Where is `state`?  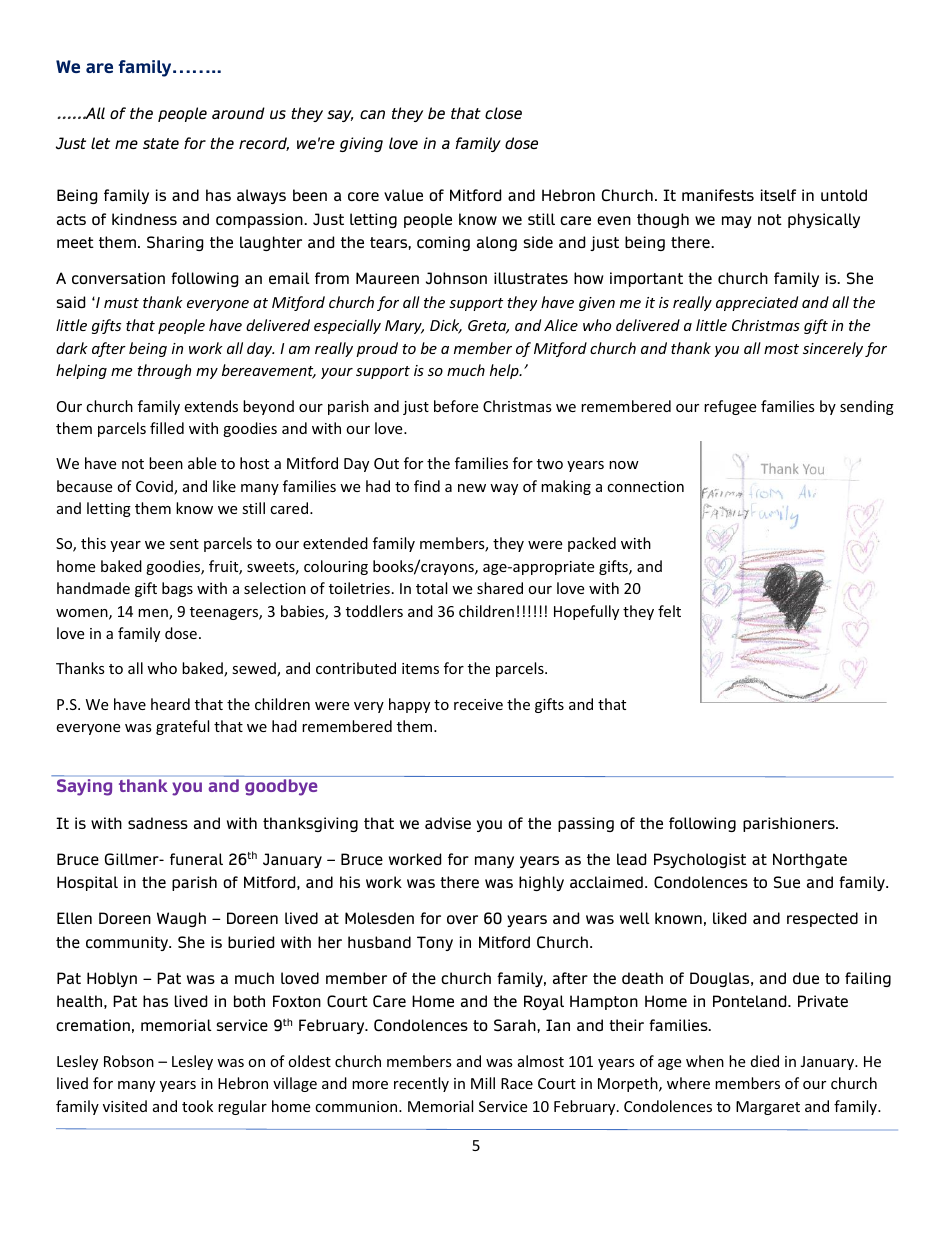 state is located at coordinates (161, 143).
